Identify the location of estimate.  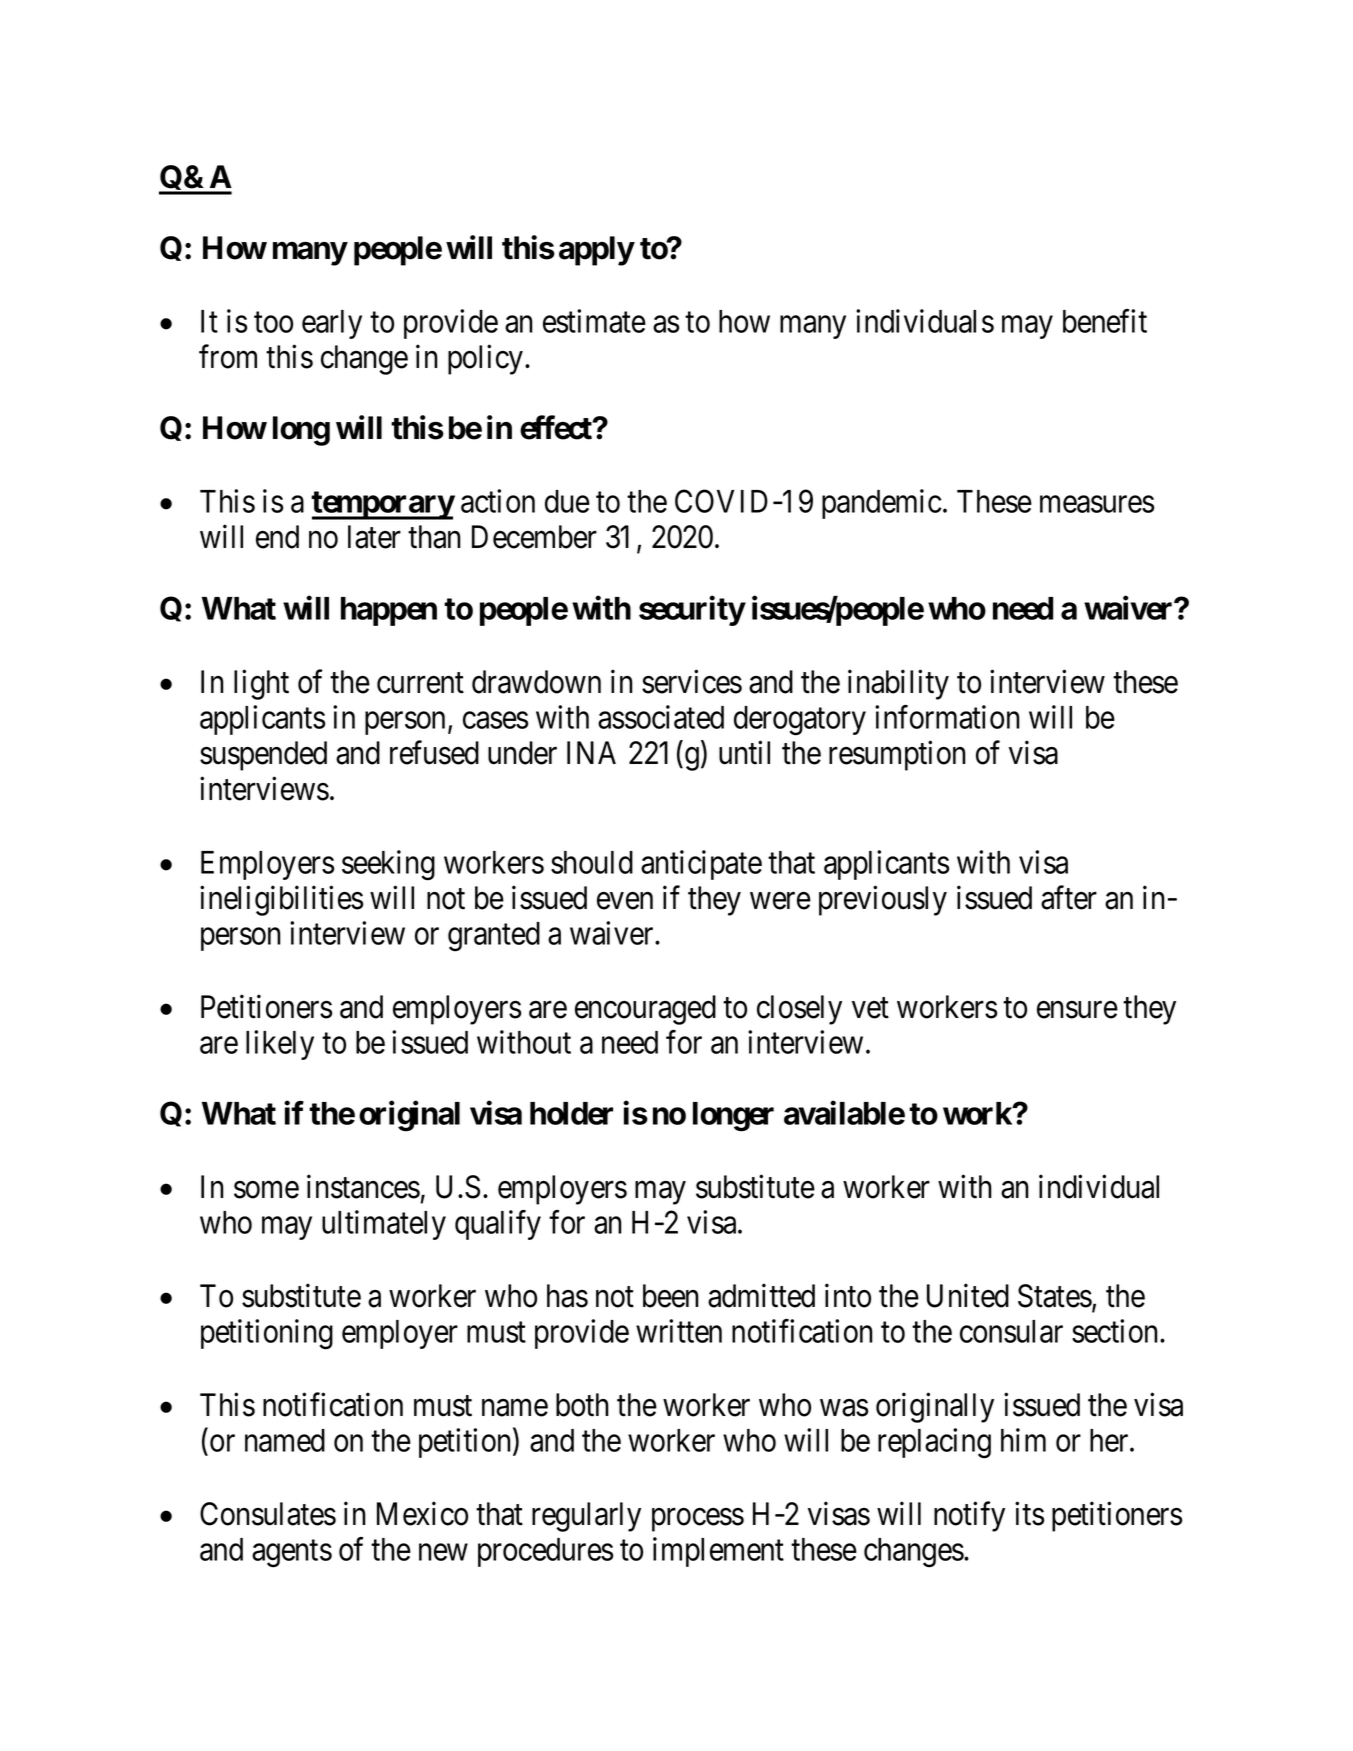
(594, 321).
